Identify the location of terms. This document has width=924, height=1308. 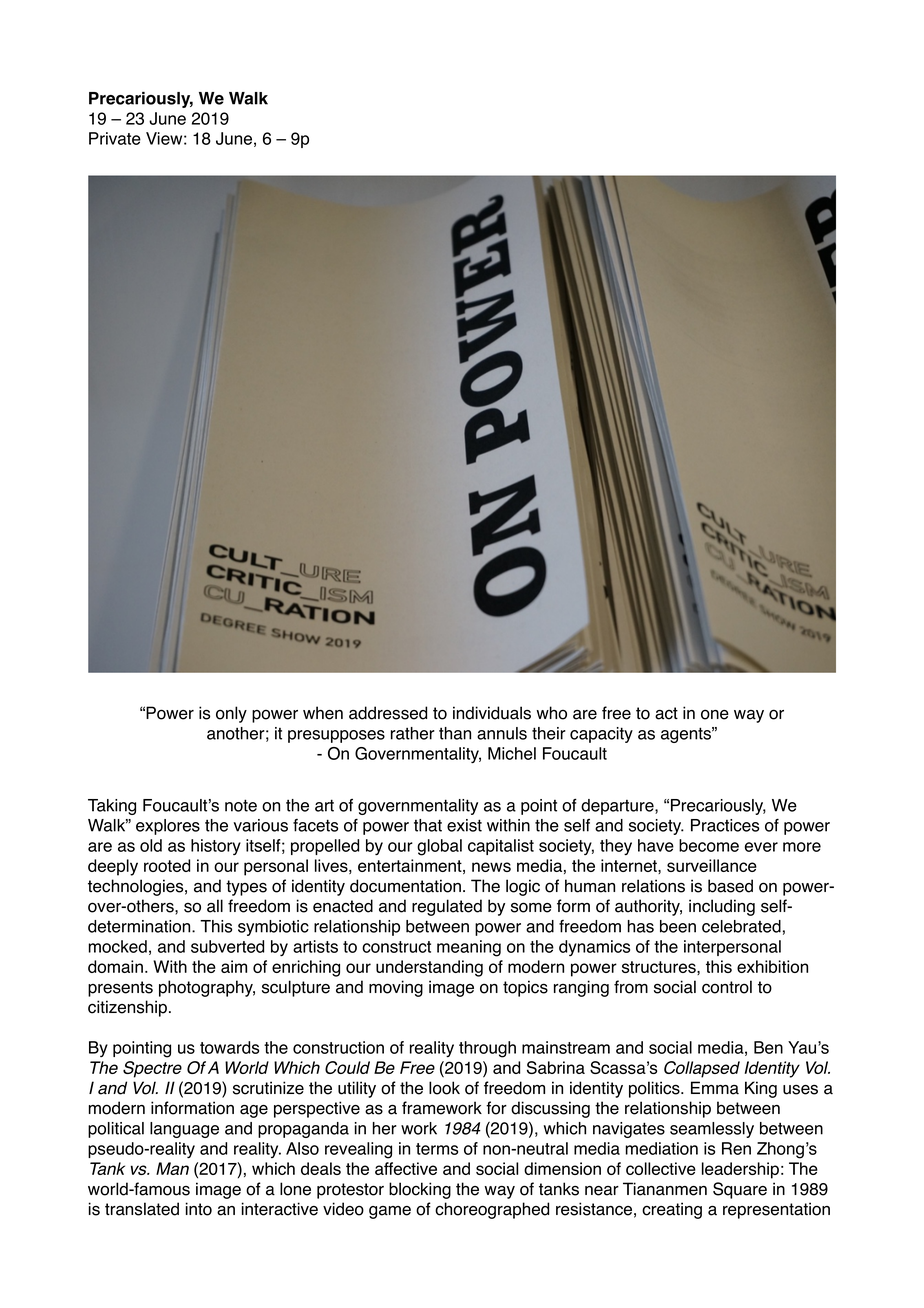
(437, 1149).
